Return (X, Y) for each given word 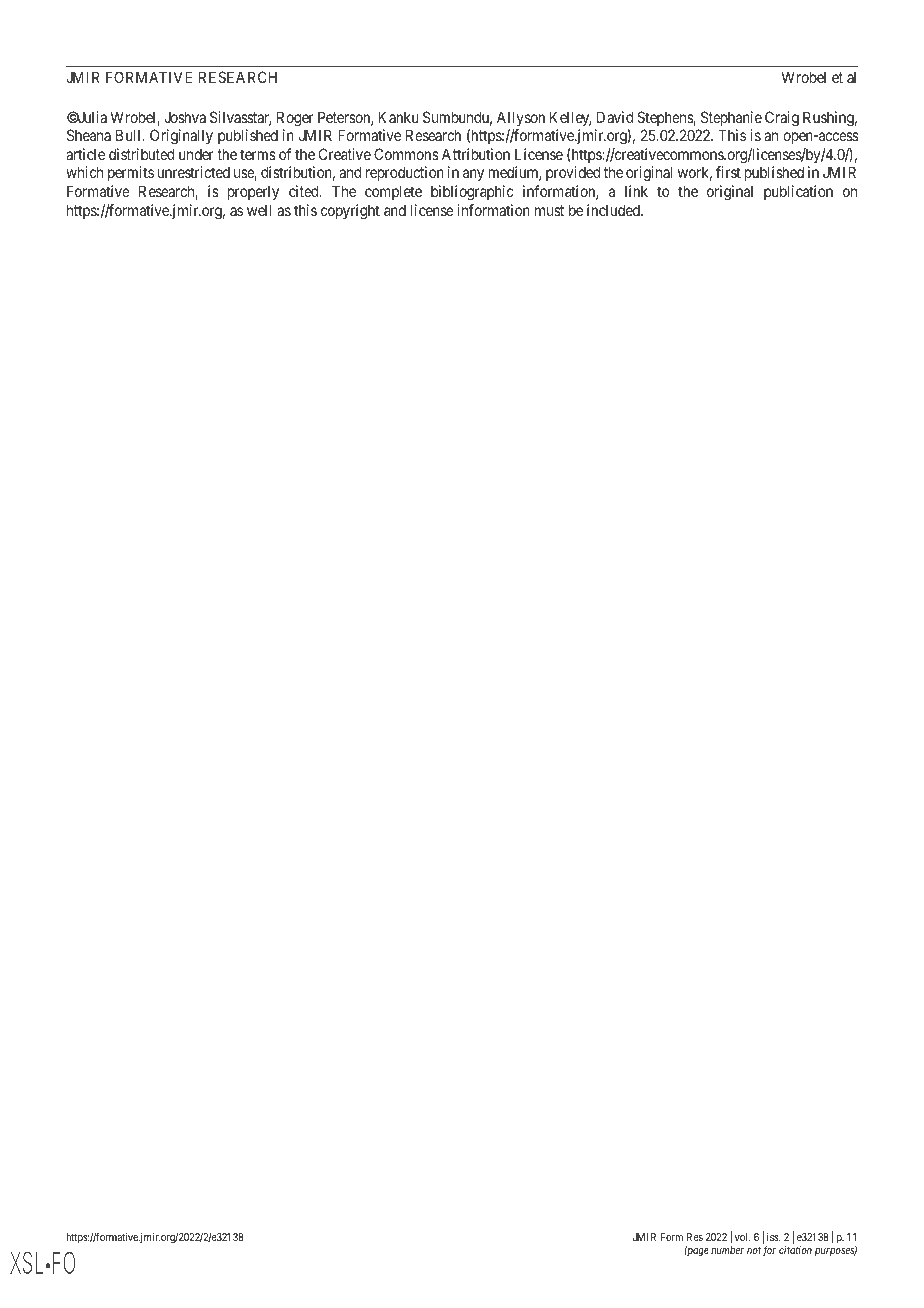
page (697, 1252)
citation (795, 1250)
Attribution (476, 154)
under (196, 154)
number (727, 1250)
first (728, 172)
